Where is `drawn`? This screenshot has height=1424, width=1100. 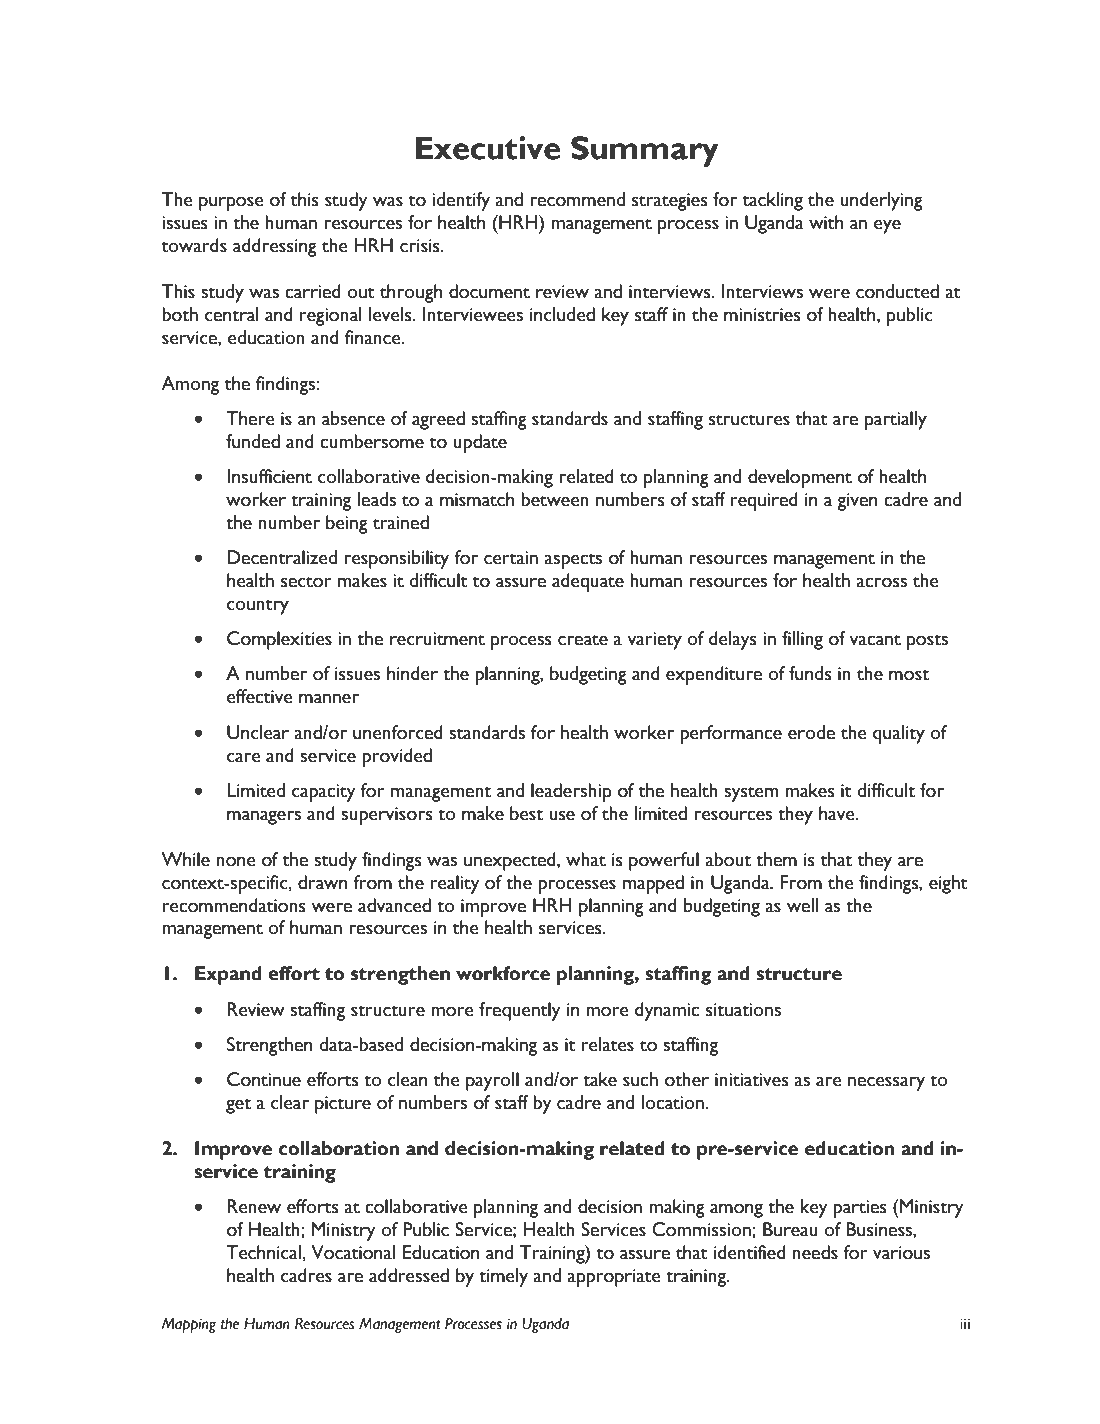
drawn is located at coordinates (322, 882).
